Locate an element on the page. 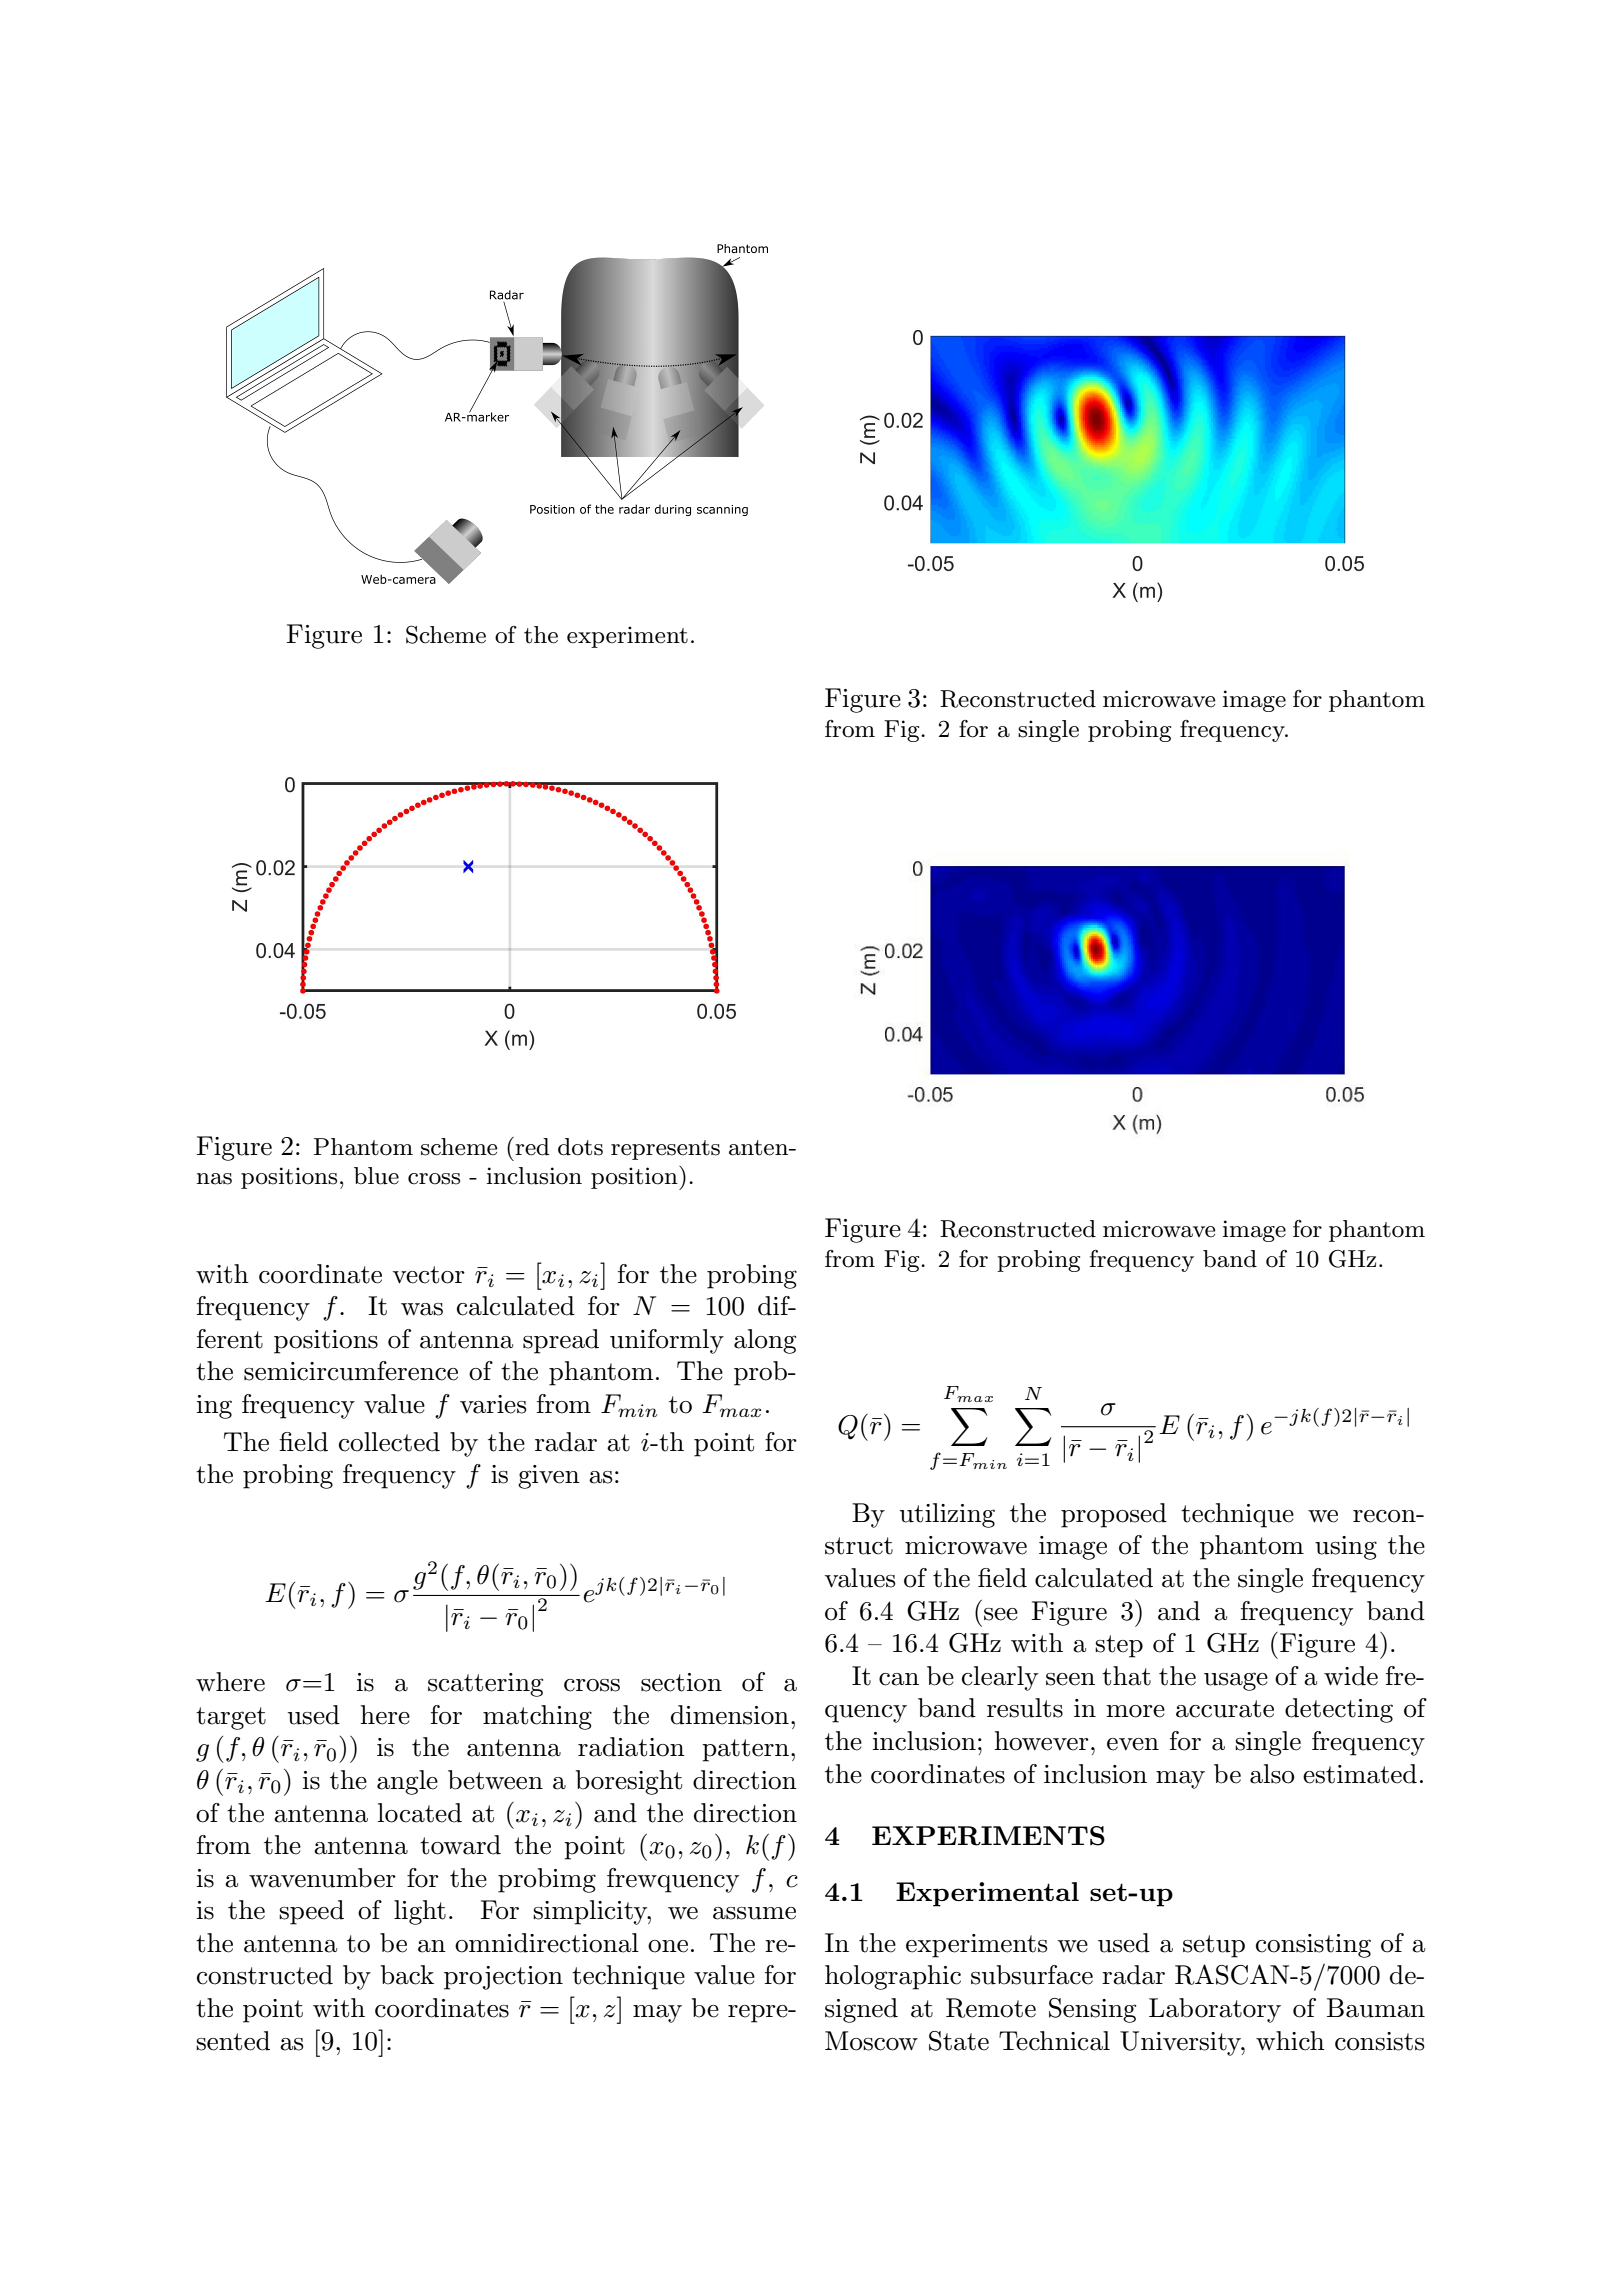 Image resolution: width=1622 pixels, height=2294 pixels. along is located at coordinates (765, 1341).
